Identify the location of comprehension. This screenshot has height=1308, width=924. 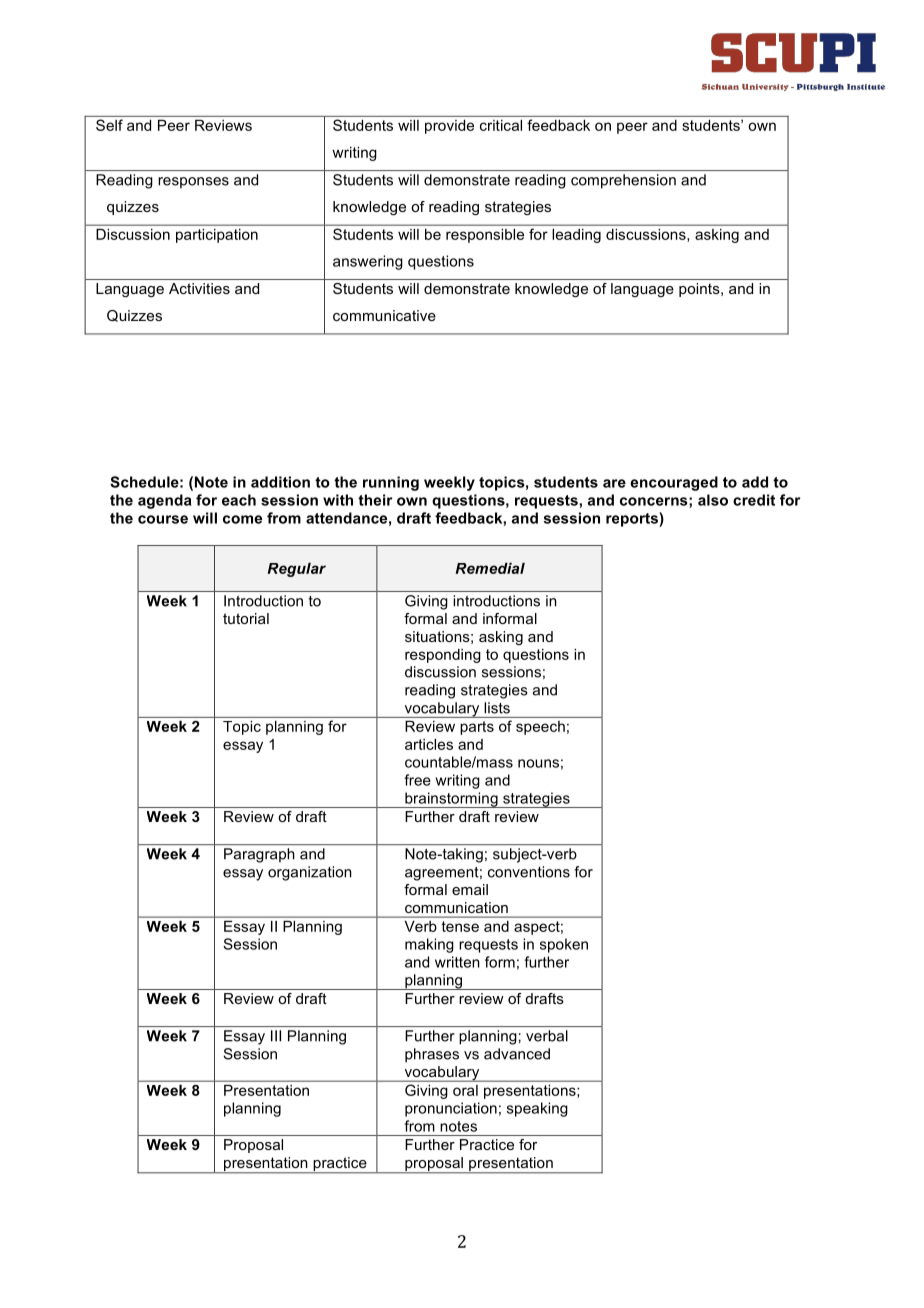
(623, 181).
